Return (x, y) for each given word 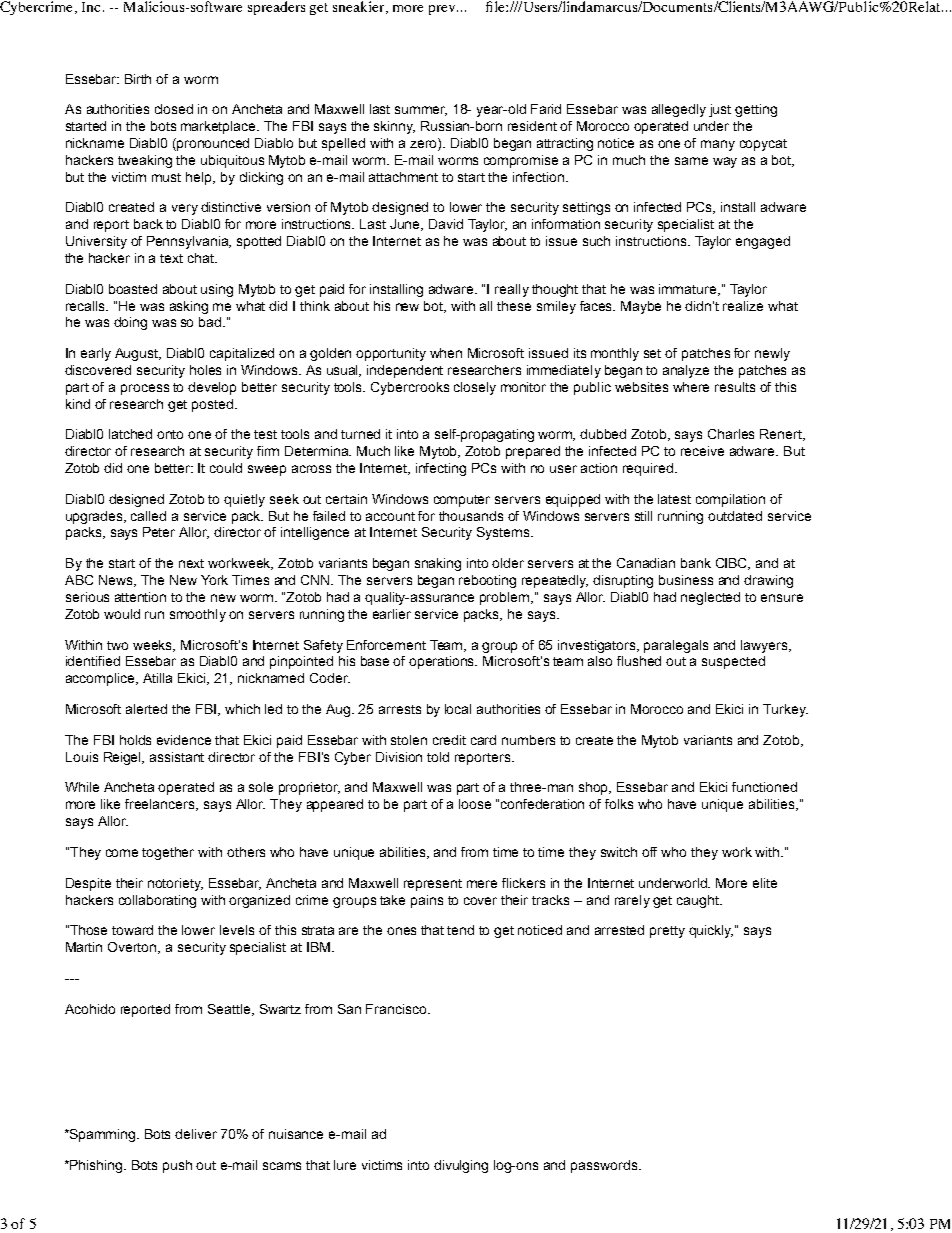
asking (189, 307)
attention (140, 597)
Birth (138, 79)
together (168, 853)
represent (433, 885)
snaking (438, 564)
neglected (710, 598)
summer (421, 111)
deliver (196, 1134)
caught (699, 901)
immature (689, 290)
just (720, 110)
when (446, 353)
